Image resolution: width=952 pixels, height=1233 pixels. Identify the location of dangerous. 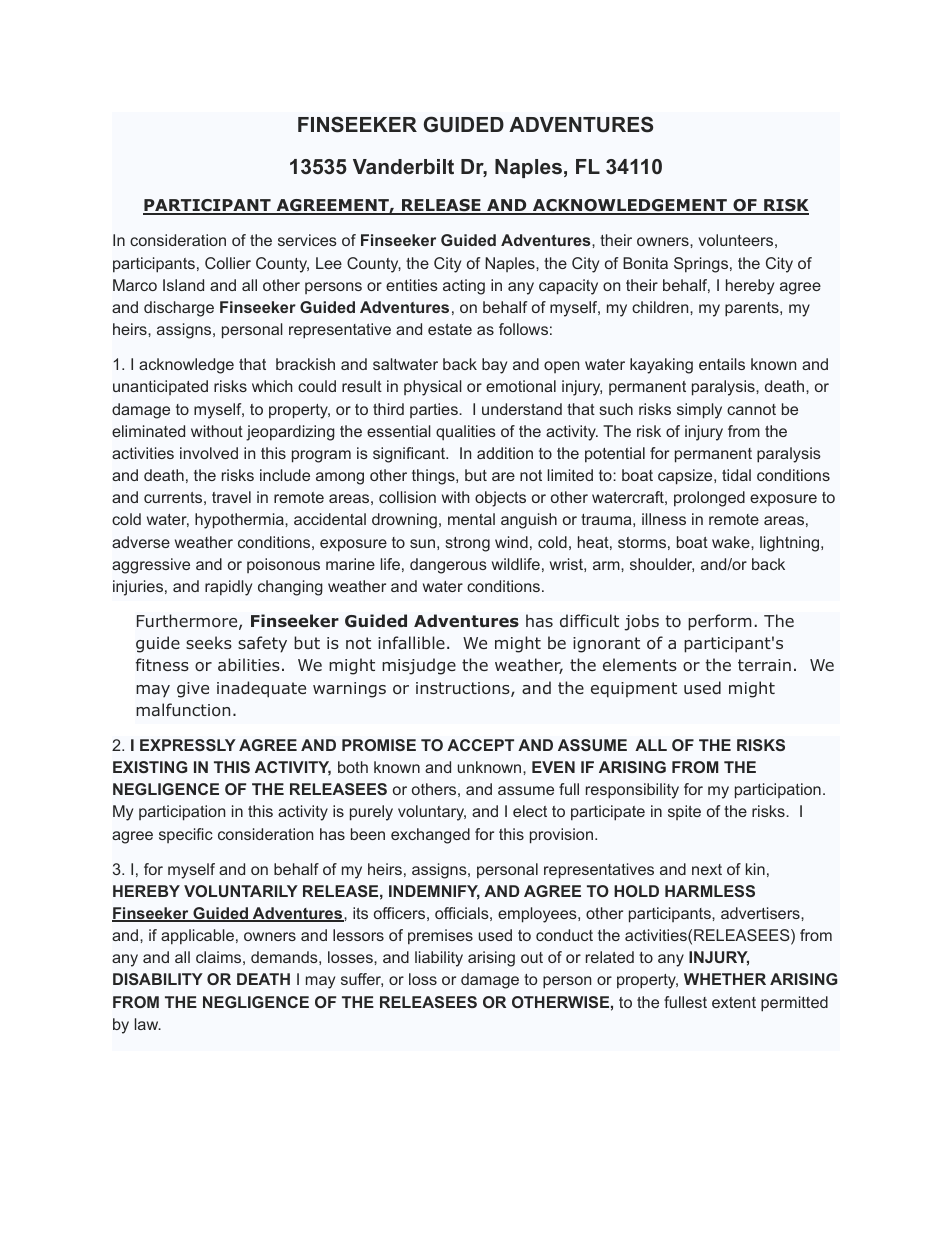
(448, 566).
